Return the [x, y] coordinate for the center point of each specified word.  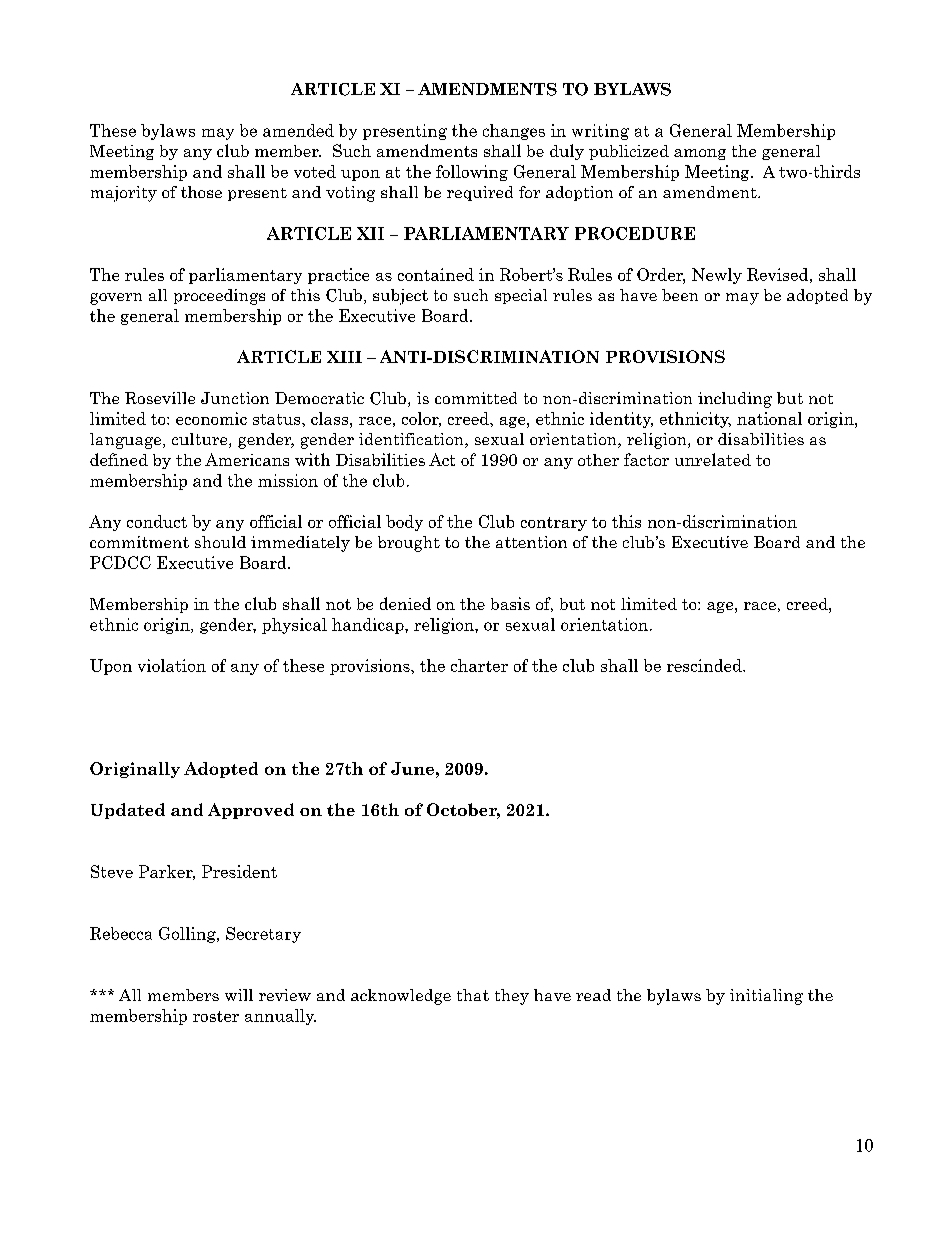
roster [216, 1016]
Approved [251, 811]
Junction [235, 398]
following [472, 173]
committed [476, 398]
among [700, 154]
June [412, 768]
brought [409, 544]
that [473, 995]
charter [479, 665]
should [220, 542]
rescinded [705, 665]
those [201, 192]
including [735, 400]
